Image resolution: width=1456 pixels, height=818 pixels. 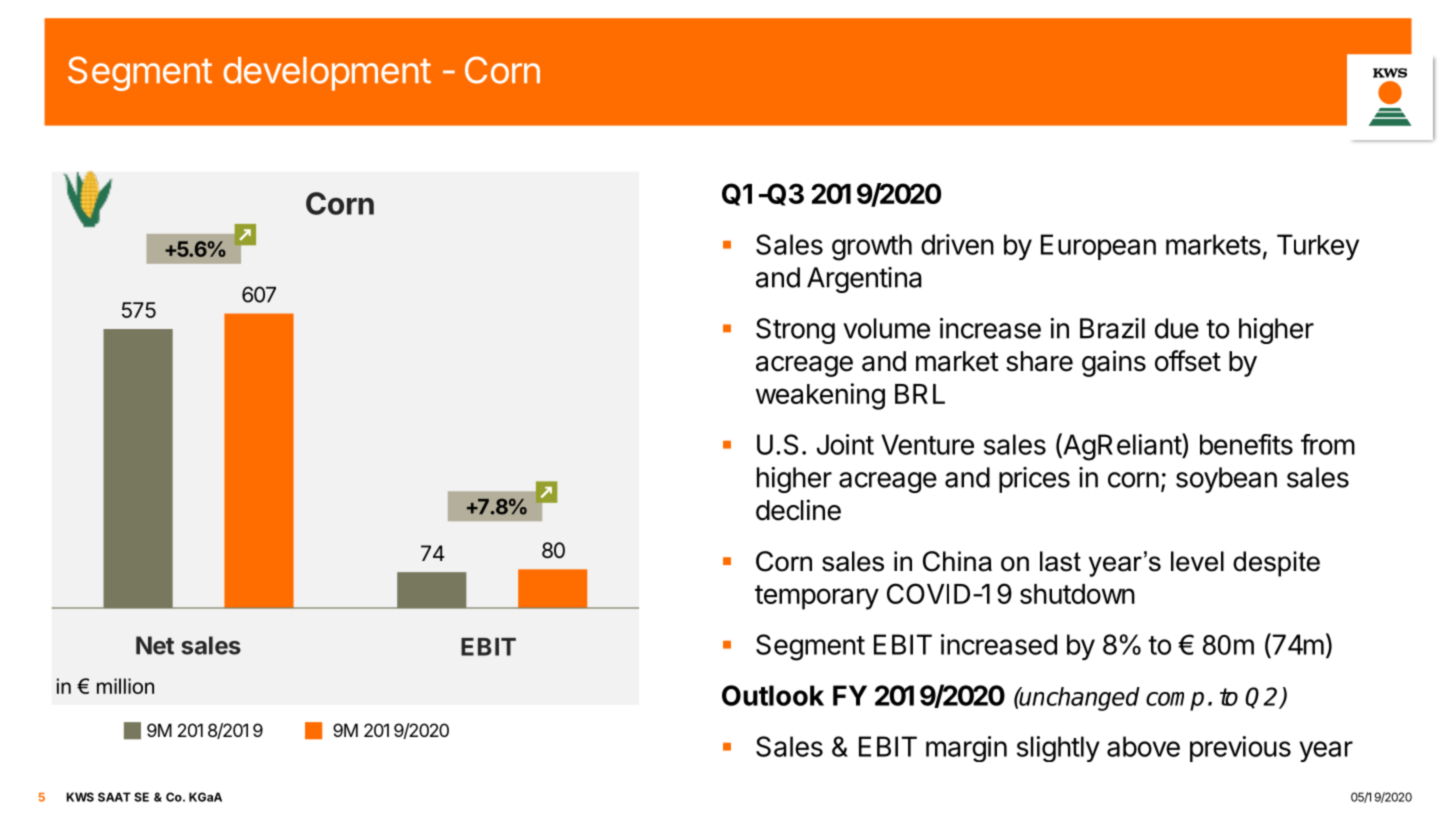 I want to click on European, so click(x=1098, y=247).
